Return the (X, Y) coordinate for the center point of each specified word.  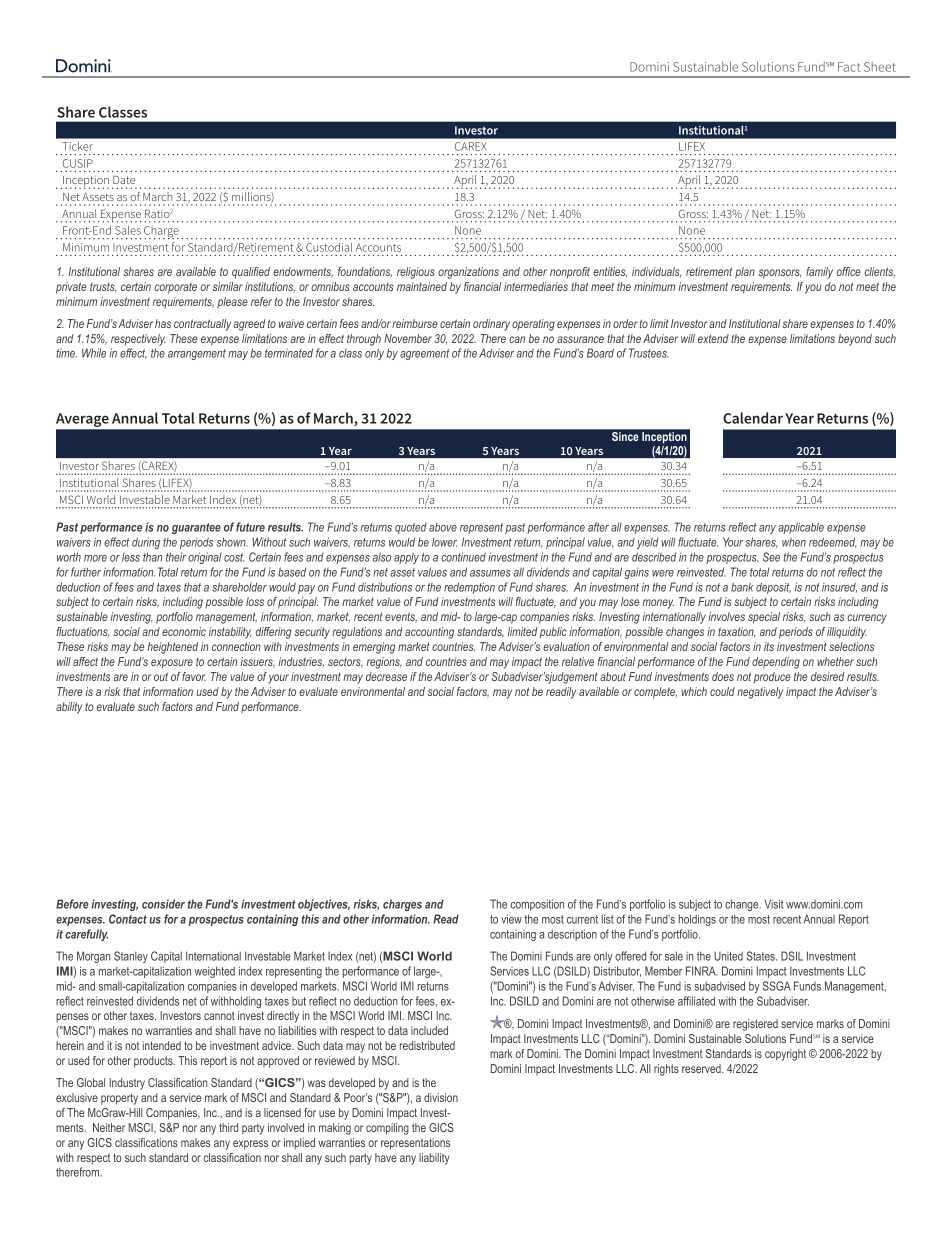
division (441, 1097)
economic (184, 631)
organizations (468, 273)
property (119, 1099)
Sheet (880, 67)
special (764, 618)
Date (124, 180)
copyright (785, 1055)
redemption (469, 588)
